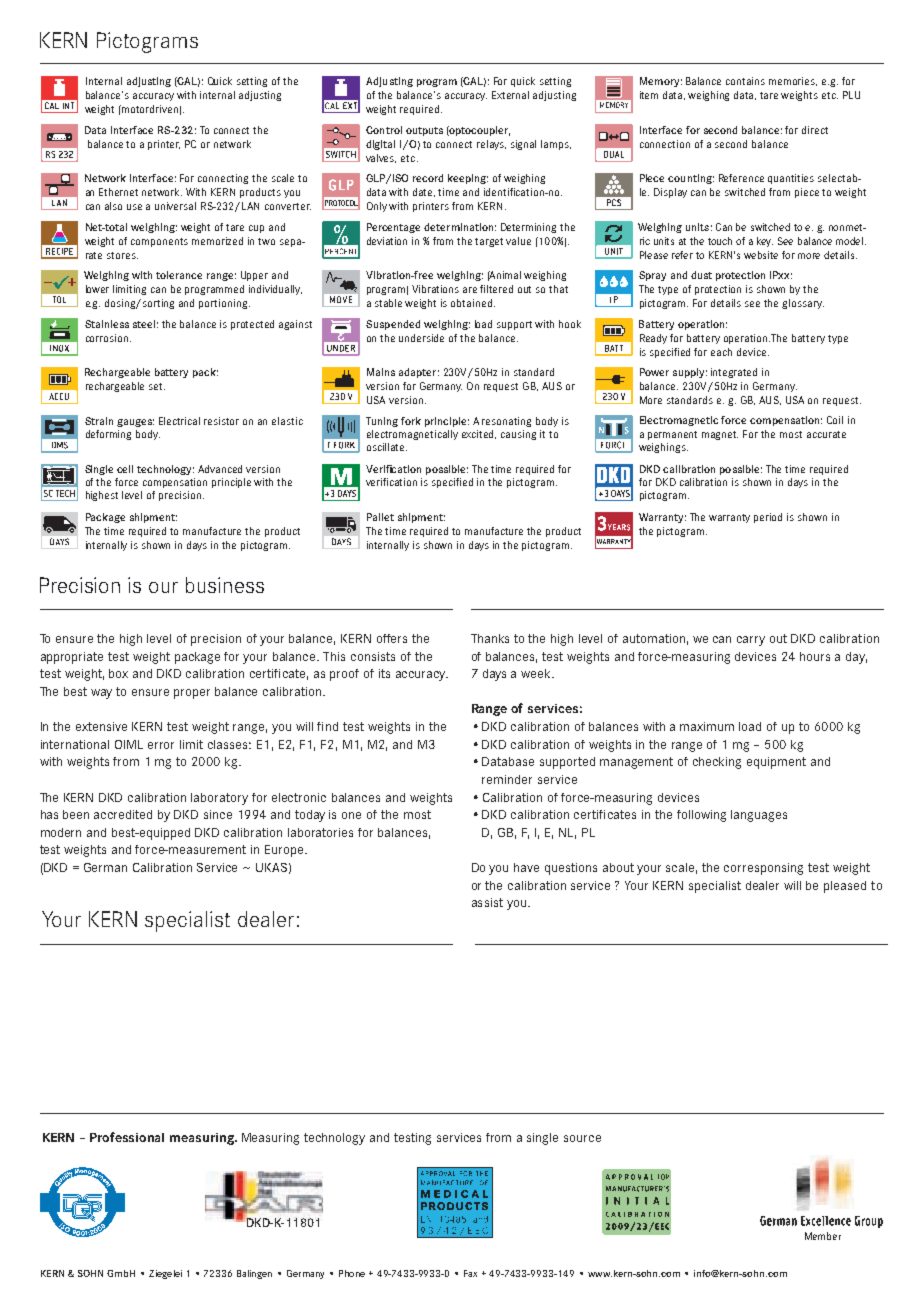 The image size is (924, 1308). Describe the element at coordinates (759, 816) in the page. I see `languages` at that location.
